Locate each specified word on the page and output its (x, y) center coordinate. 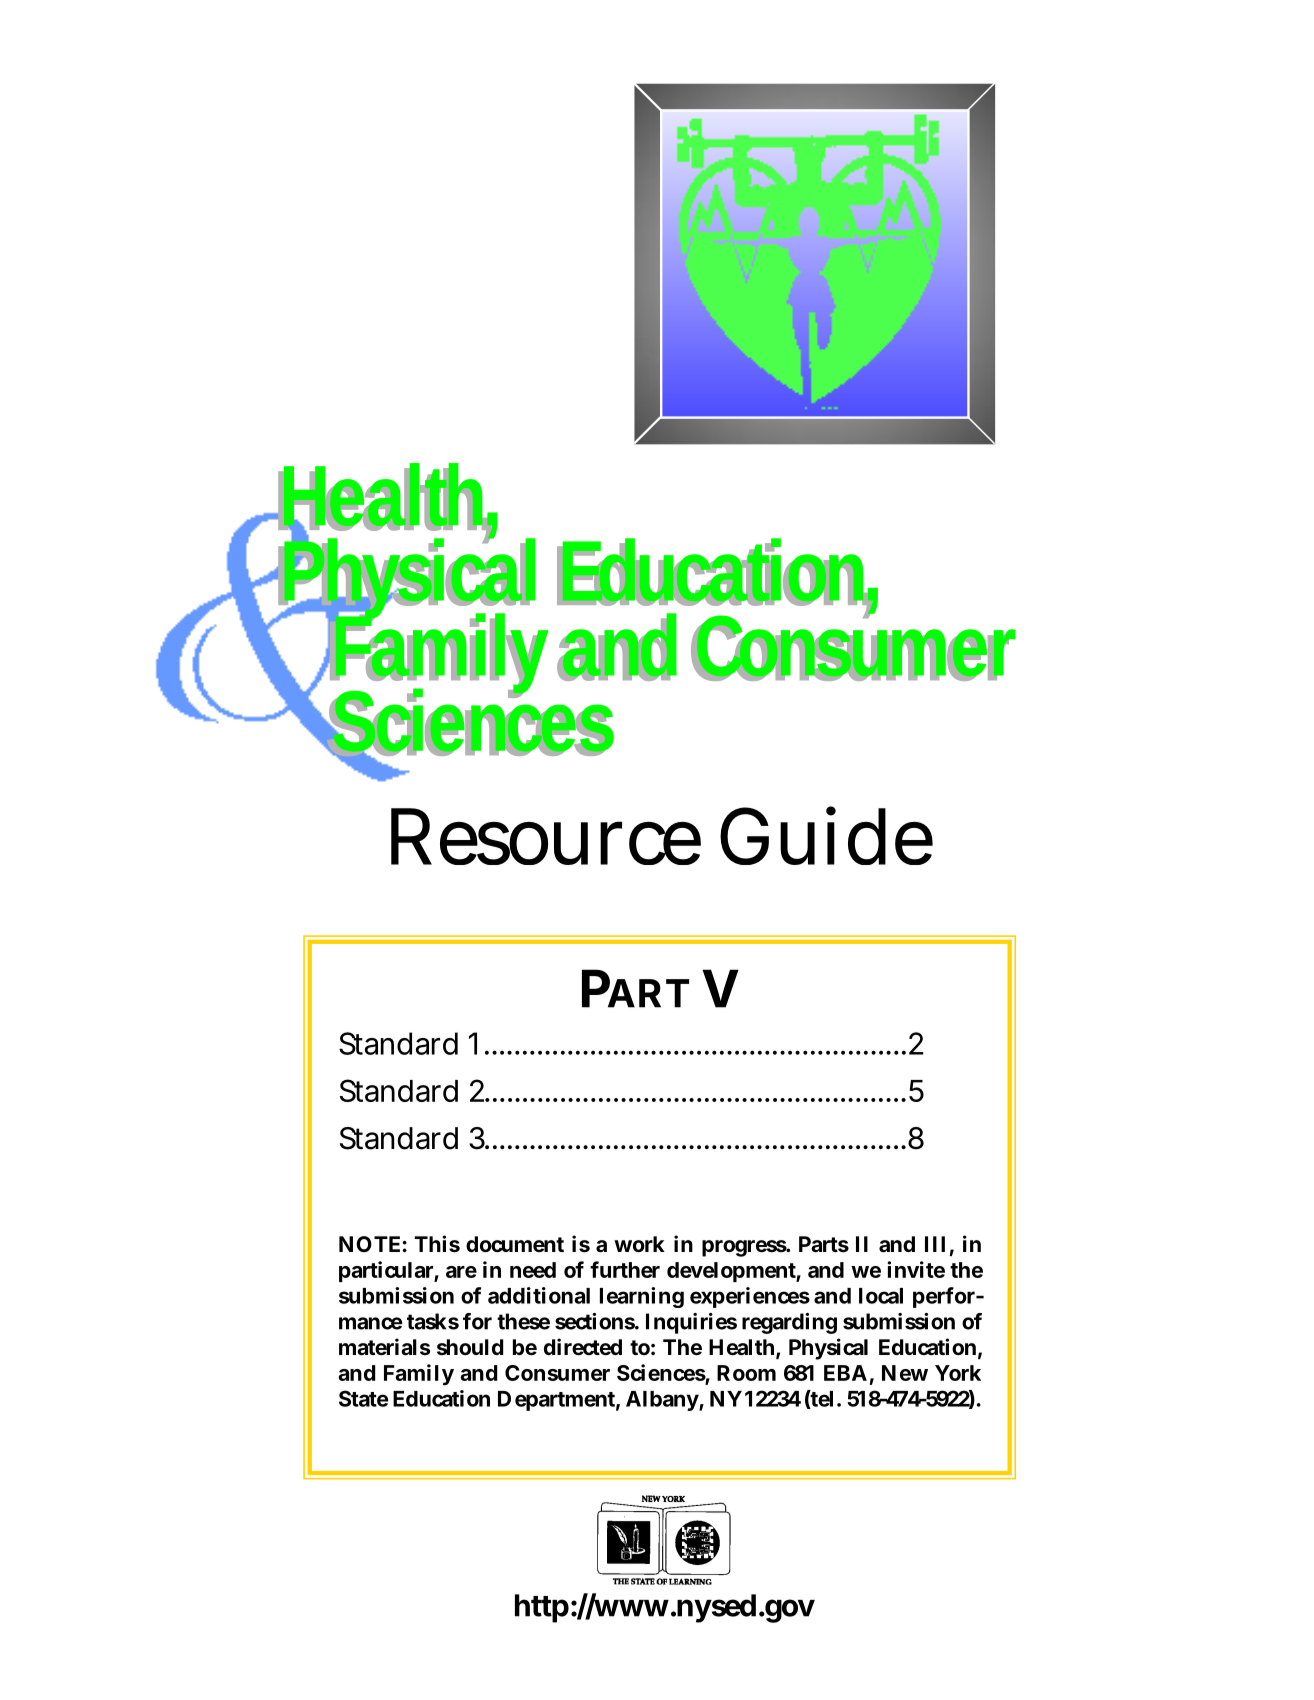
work (639, 1244)
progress (745, 1248)
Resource (546, 836)
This (437, 1244)
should (470, 1347)
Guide (826, 835)
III (935, 1244)
